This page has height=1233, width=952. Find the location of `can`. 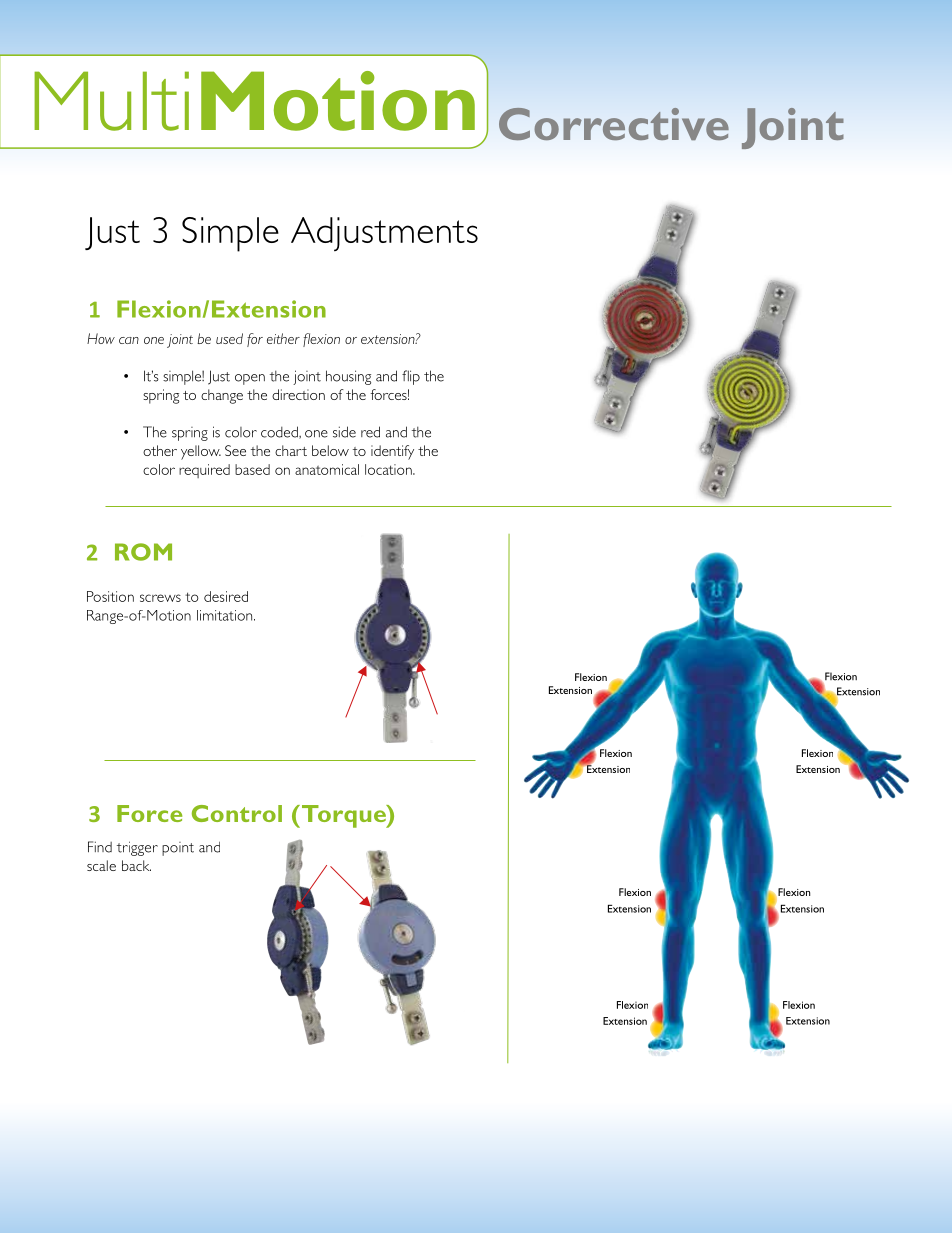

can is located at coordinates (129, 340).
